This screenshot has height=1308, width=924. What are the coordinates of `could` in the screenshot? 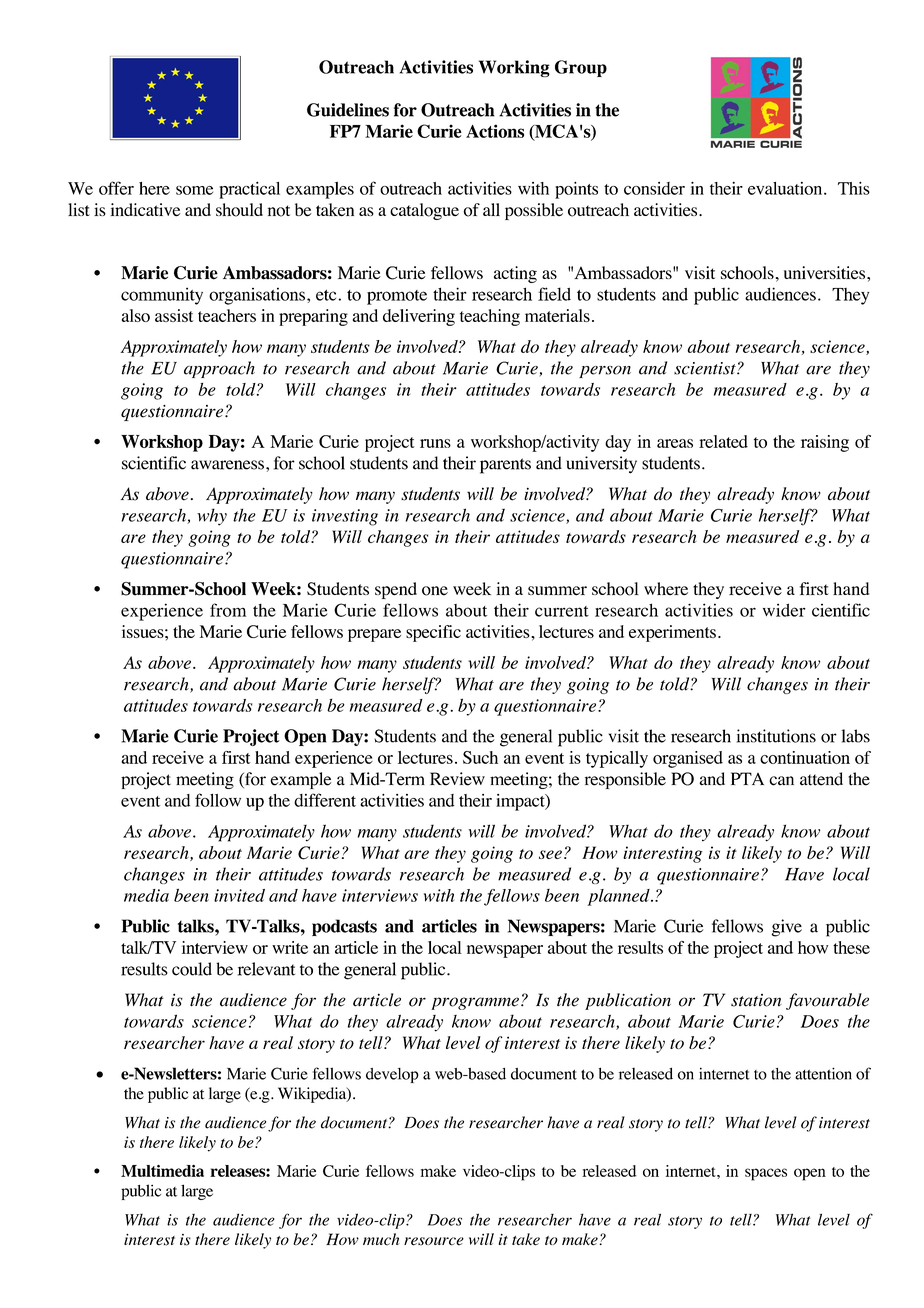 It's located at (192, 969).
